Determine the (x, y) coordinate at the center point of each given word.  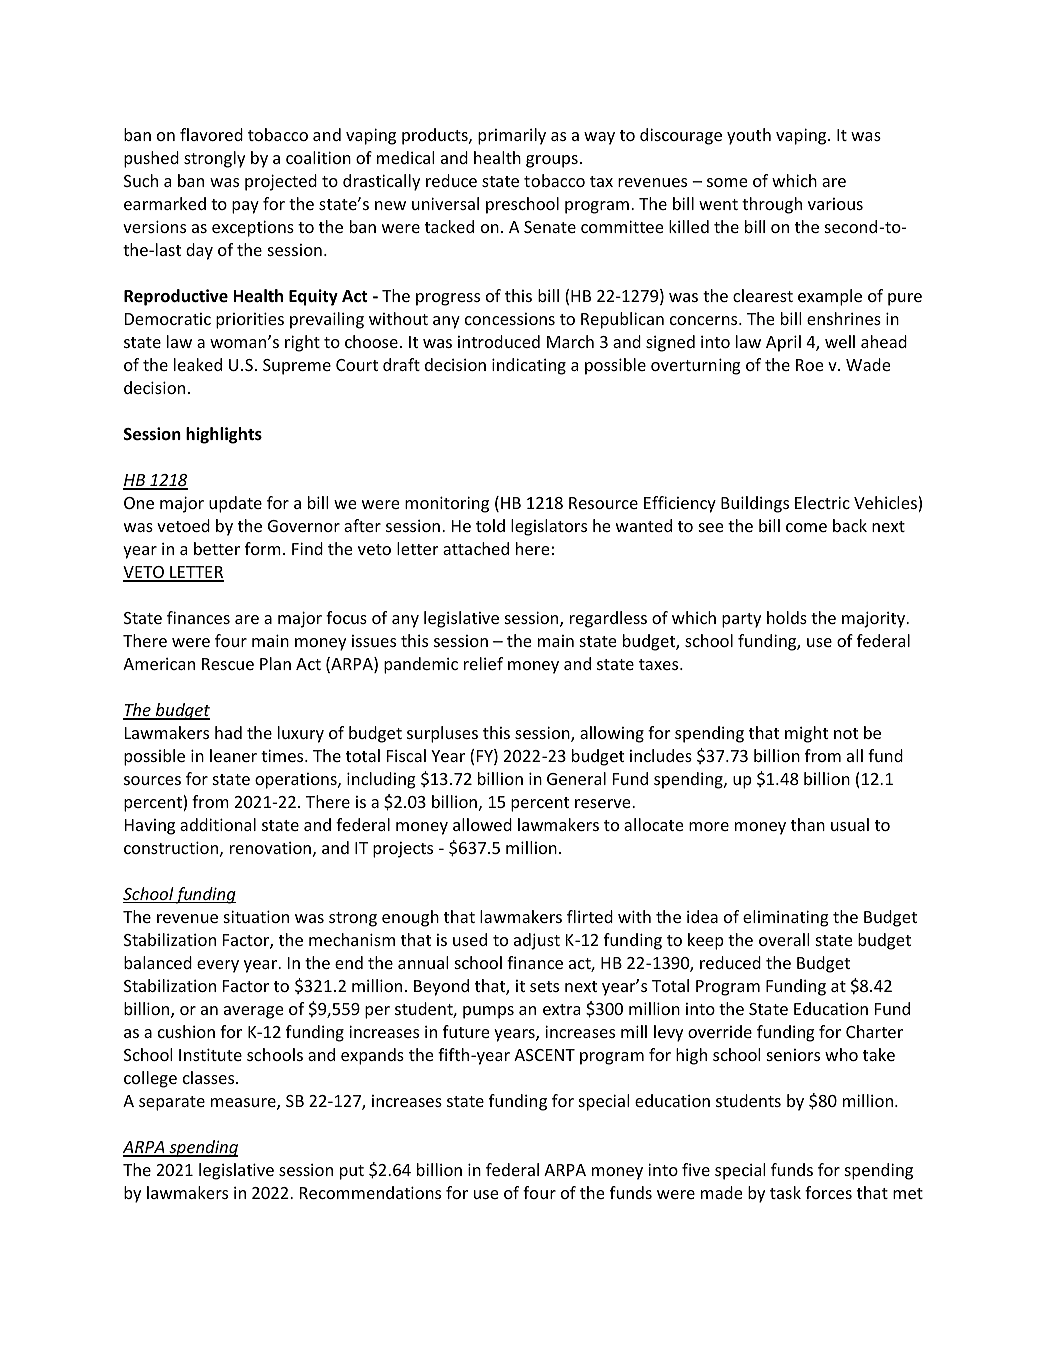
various (835, 204)
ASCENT (544, 1055)
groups (552, 161)
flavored (211, 134)
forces (828, 1192)
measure (244, 1104)
